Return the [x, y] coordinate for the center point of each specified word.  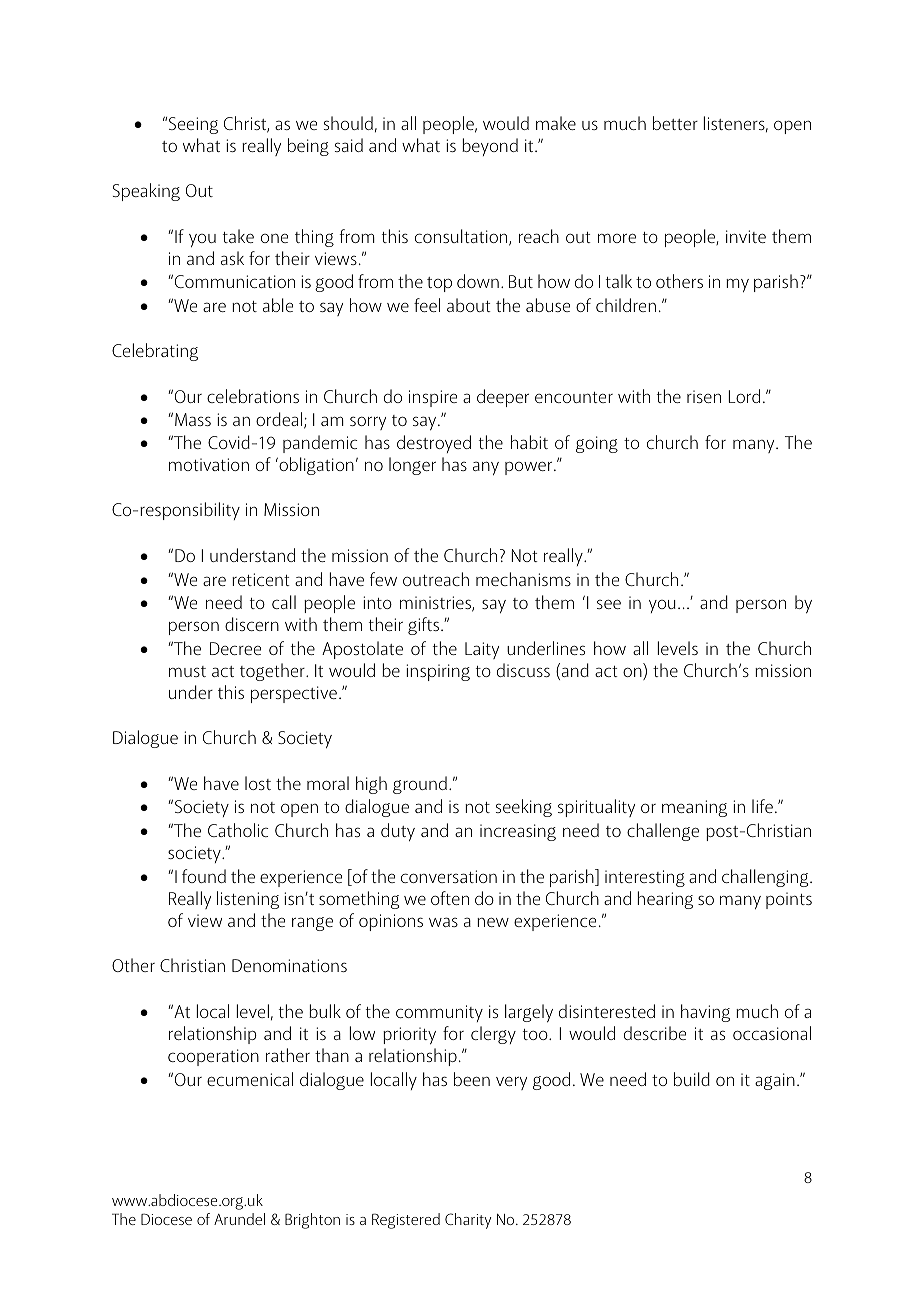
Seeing [193, 125]
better [675, 123]
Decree [235, 648]
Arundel [239, 1219]
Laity [482, 650]
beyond [490, 147]
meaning [694, 808]
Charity [468, 1221]
